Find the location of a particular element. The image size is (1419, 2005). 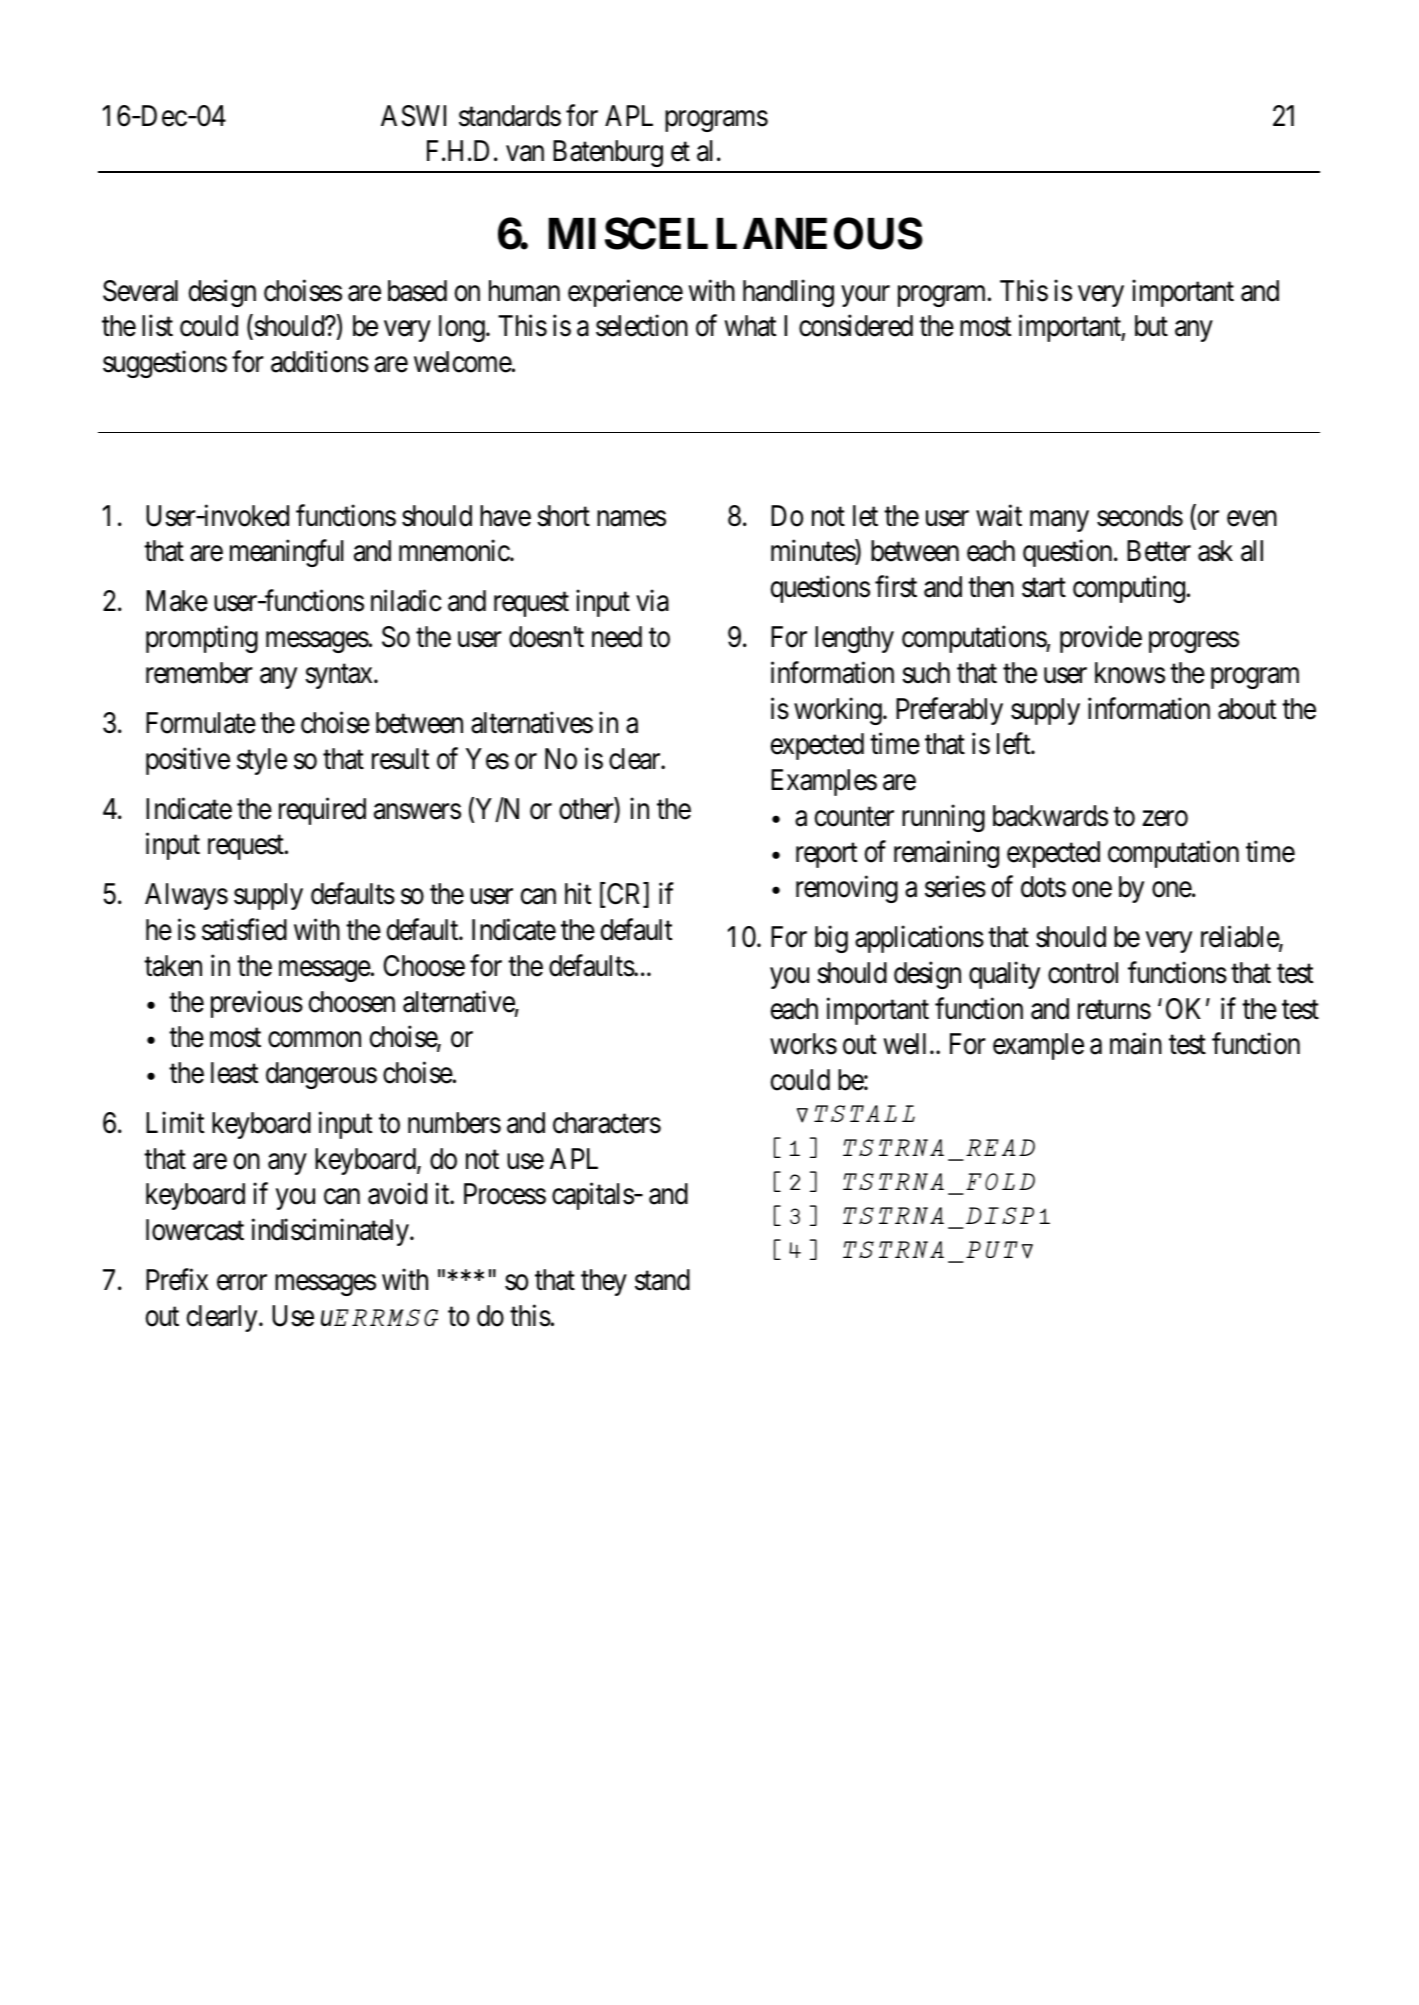

control is located at coordinates (1083, 973).
